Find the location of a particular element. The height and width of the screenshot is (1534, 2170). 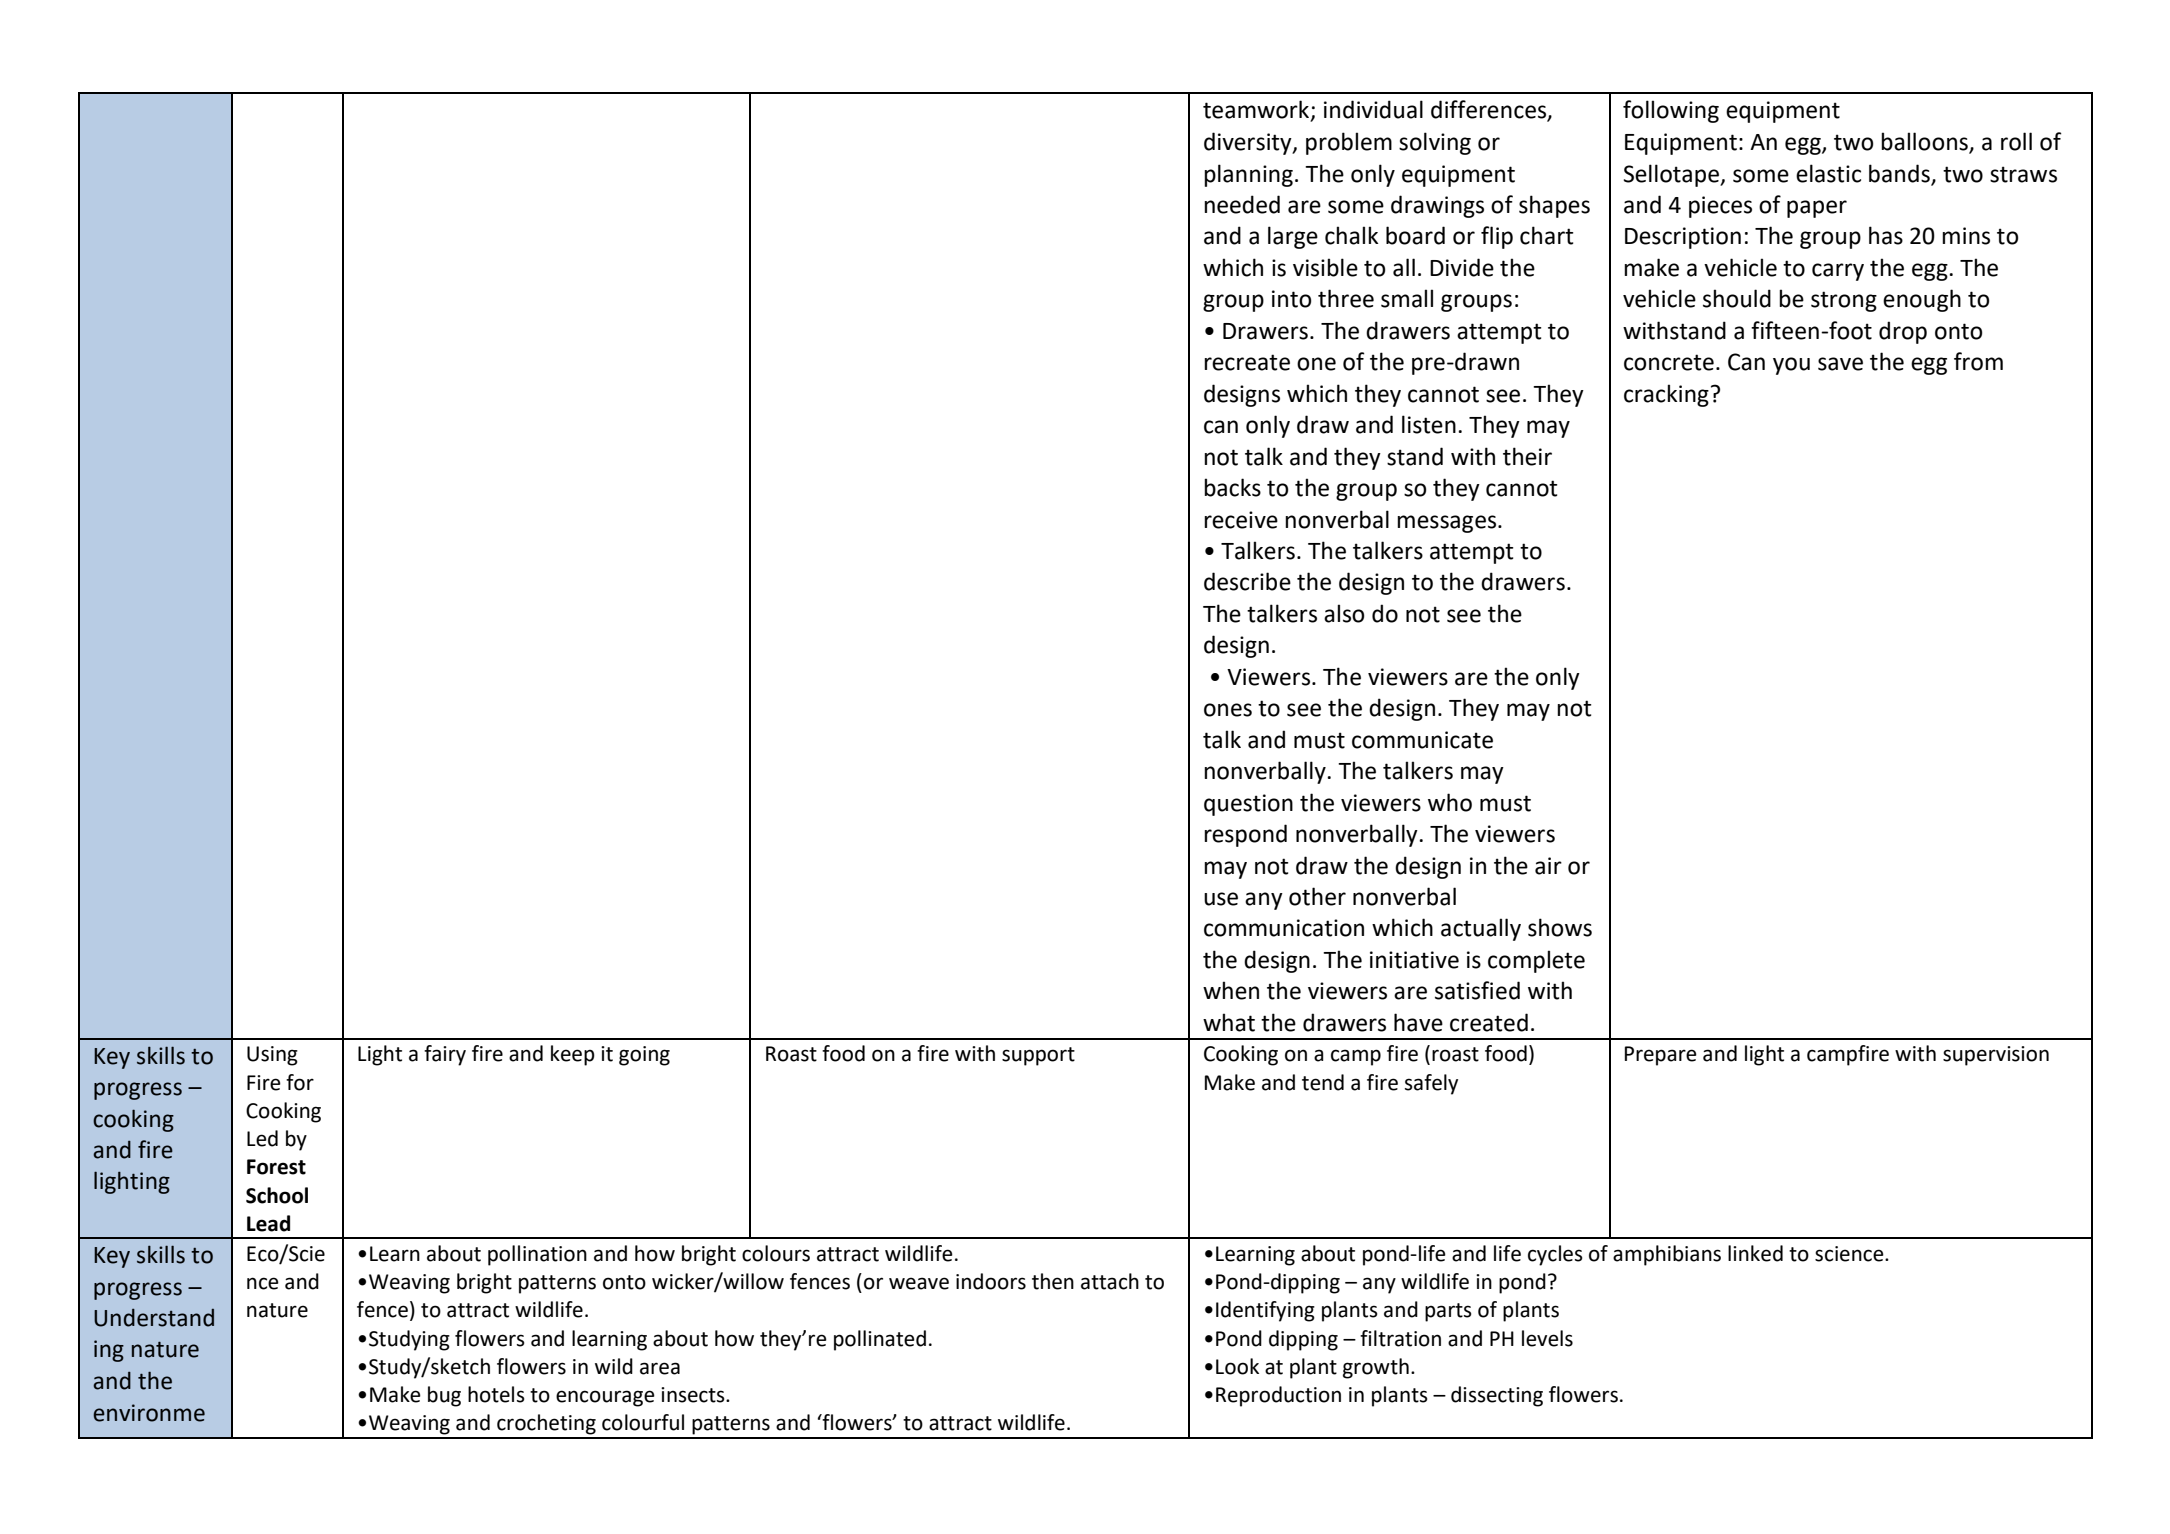

receive is located at coordinates (1241, 520).
